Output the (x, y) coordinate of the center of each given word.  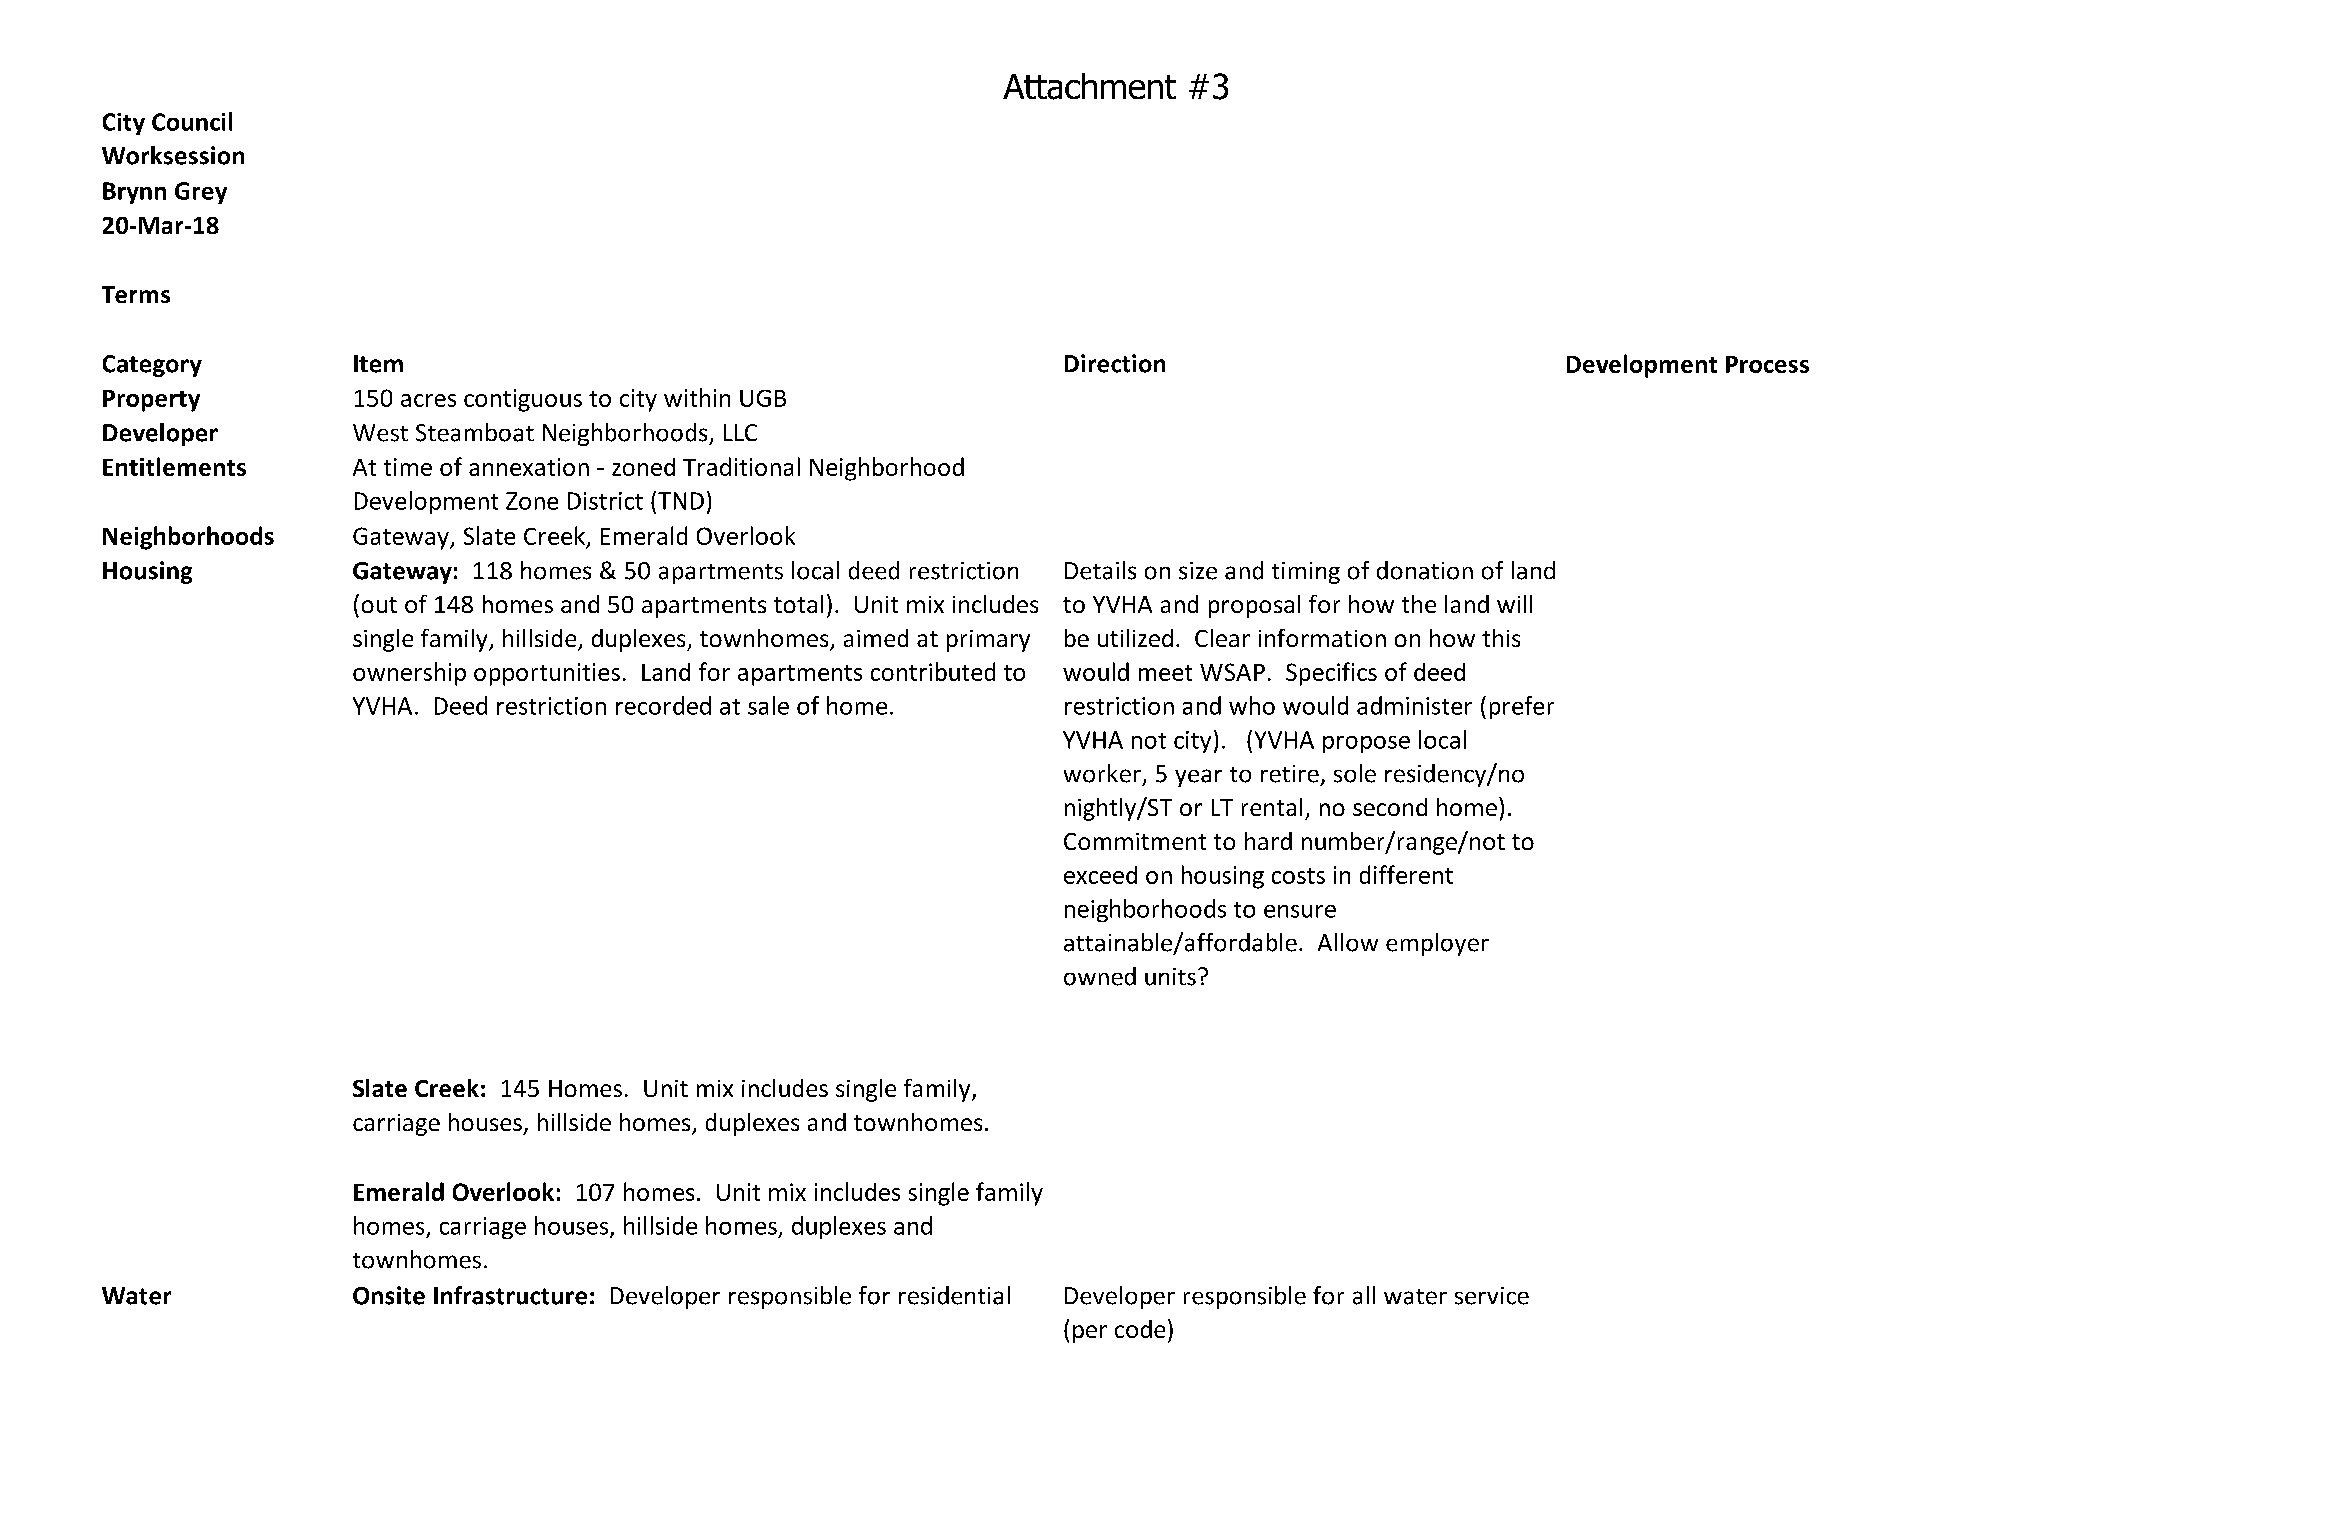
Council (192, 121)
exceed (1100, 875)
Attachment (1089, 86)
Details (1100, 570)
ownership (409, 674)
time (408, 467)
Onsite (389, 1295)
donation (1425, 570)
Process (1767, 364)
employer (1437, 944)
